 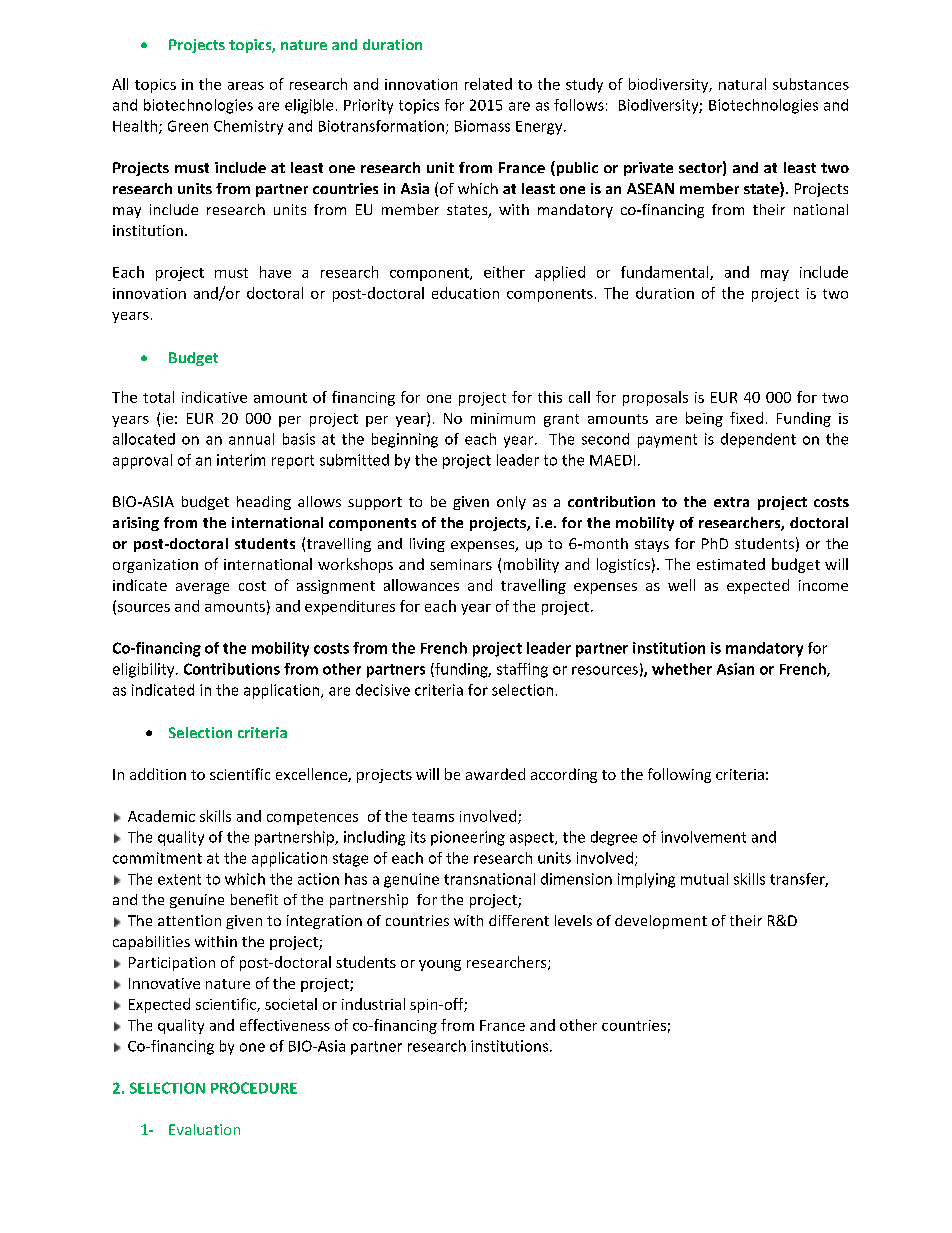 I want to click on Green, so click(x=188, y=126).
